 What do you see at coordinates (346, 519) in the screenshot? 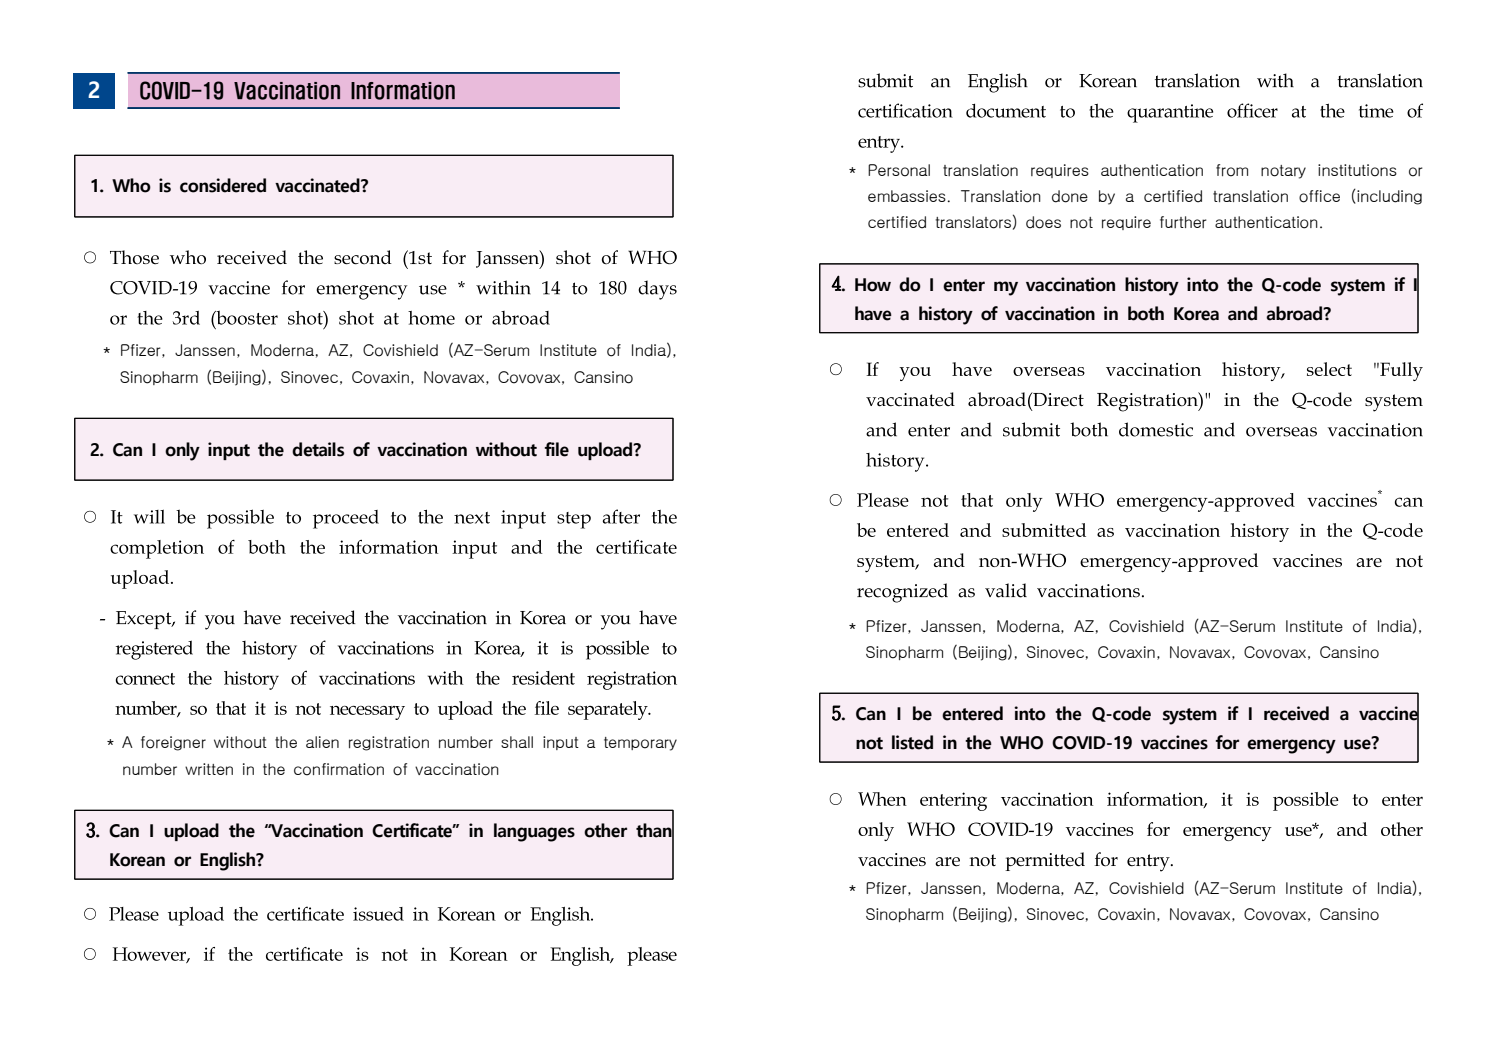
I see `proceed` at bounding box center [346, 519].
